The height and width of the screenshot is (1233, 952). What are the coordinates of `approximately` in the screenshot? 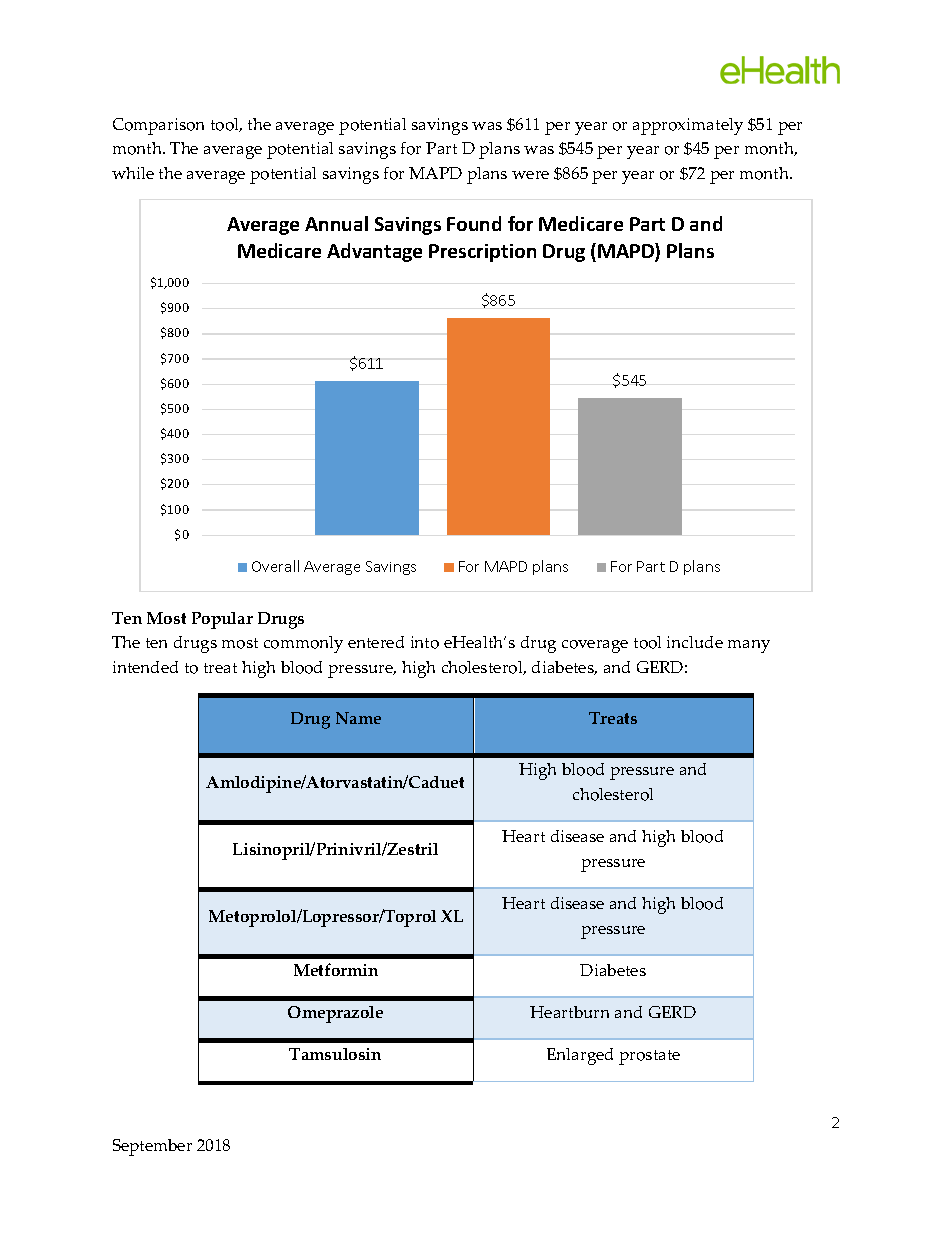 It's located at (688, 126).
